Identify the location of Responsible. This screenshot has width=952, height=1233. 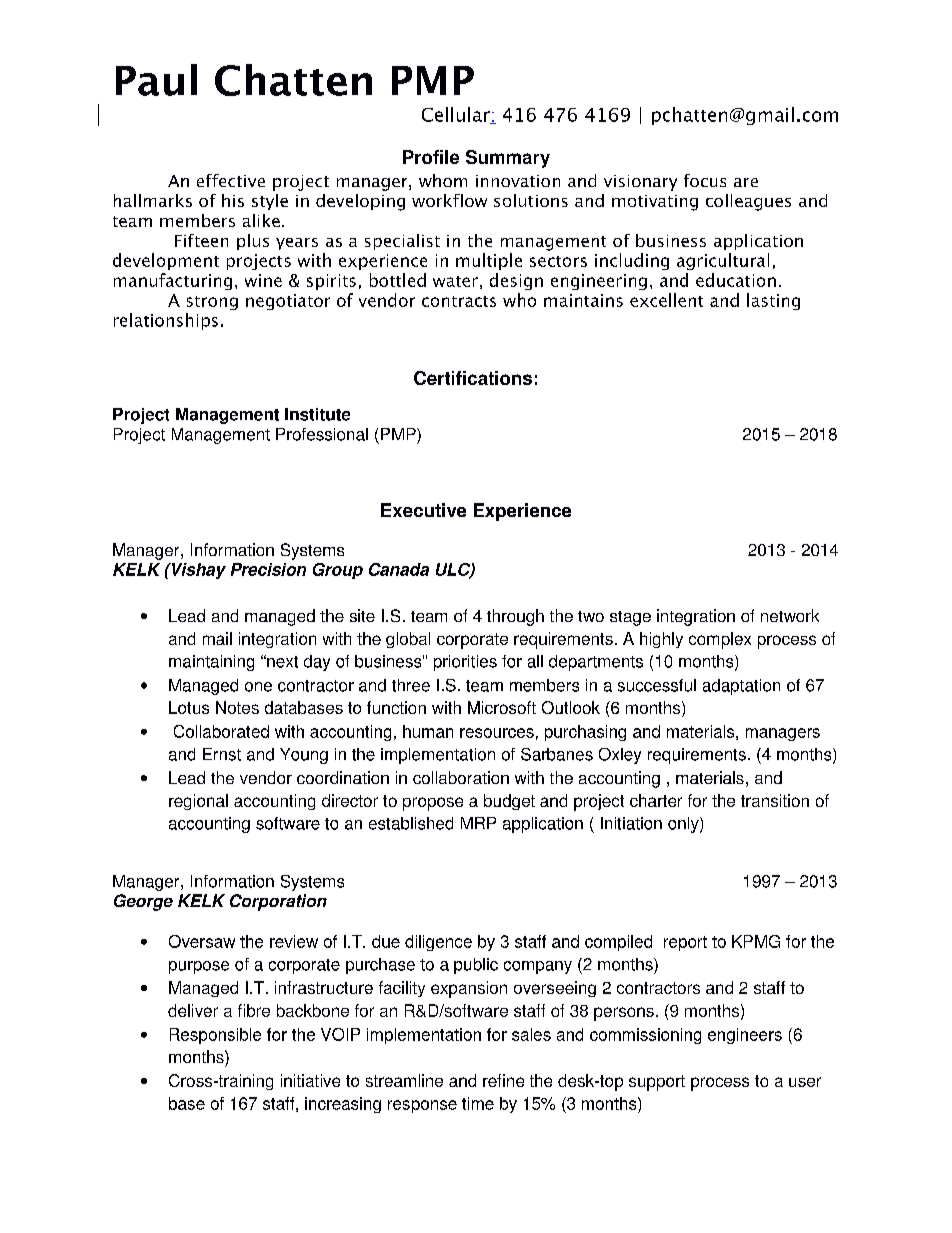
(215, 1036).
